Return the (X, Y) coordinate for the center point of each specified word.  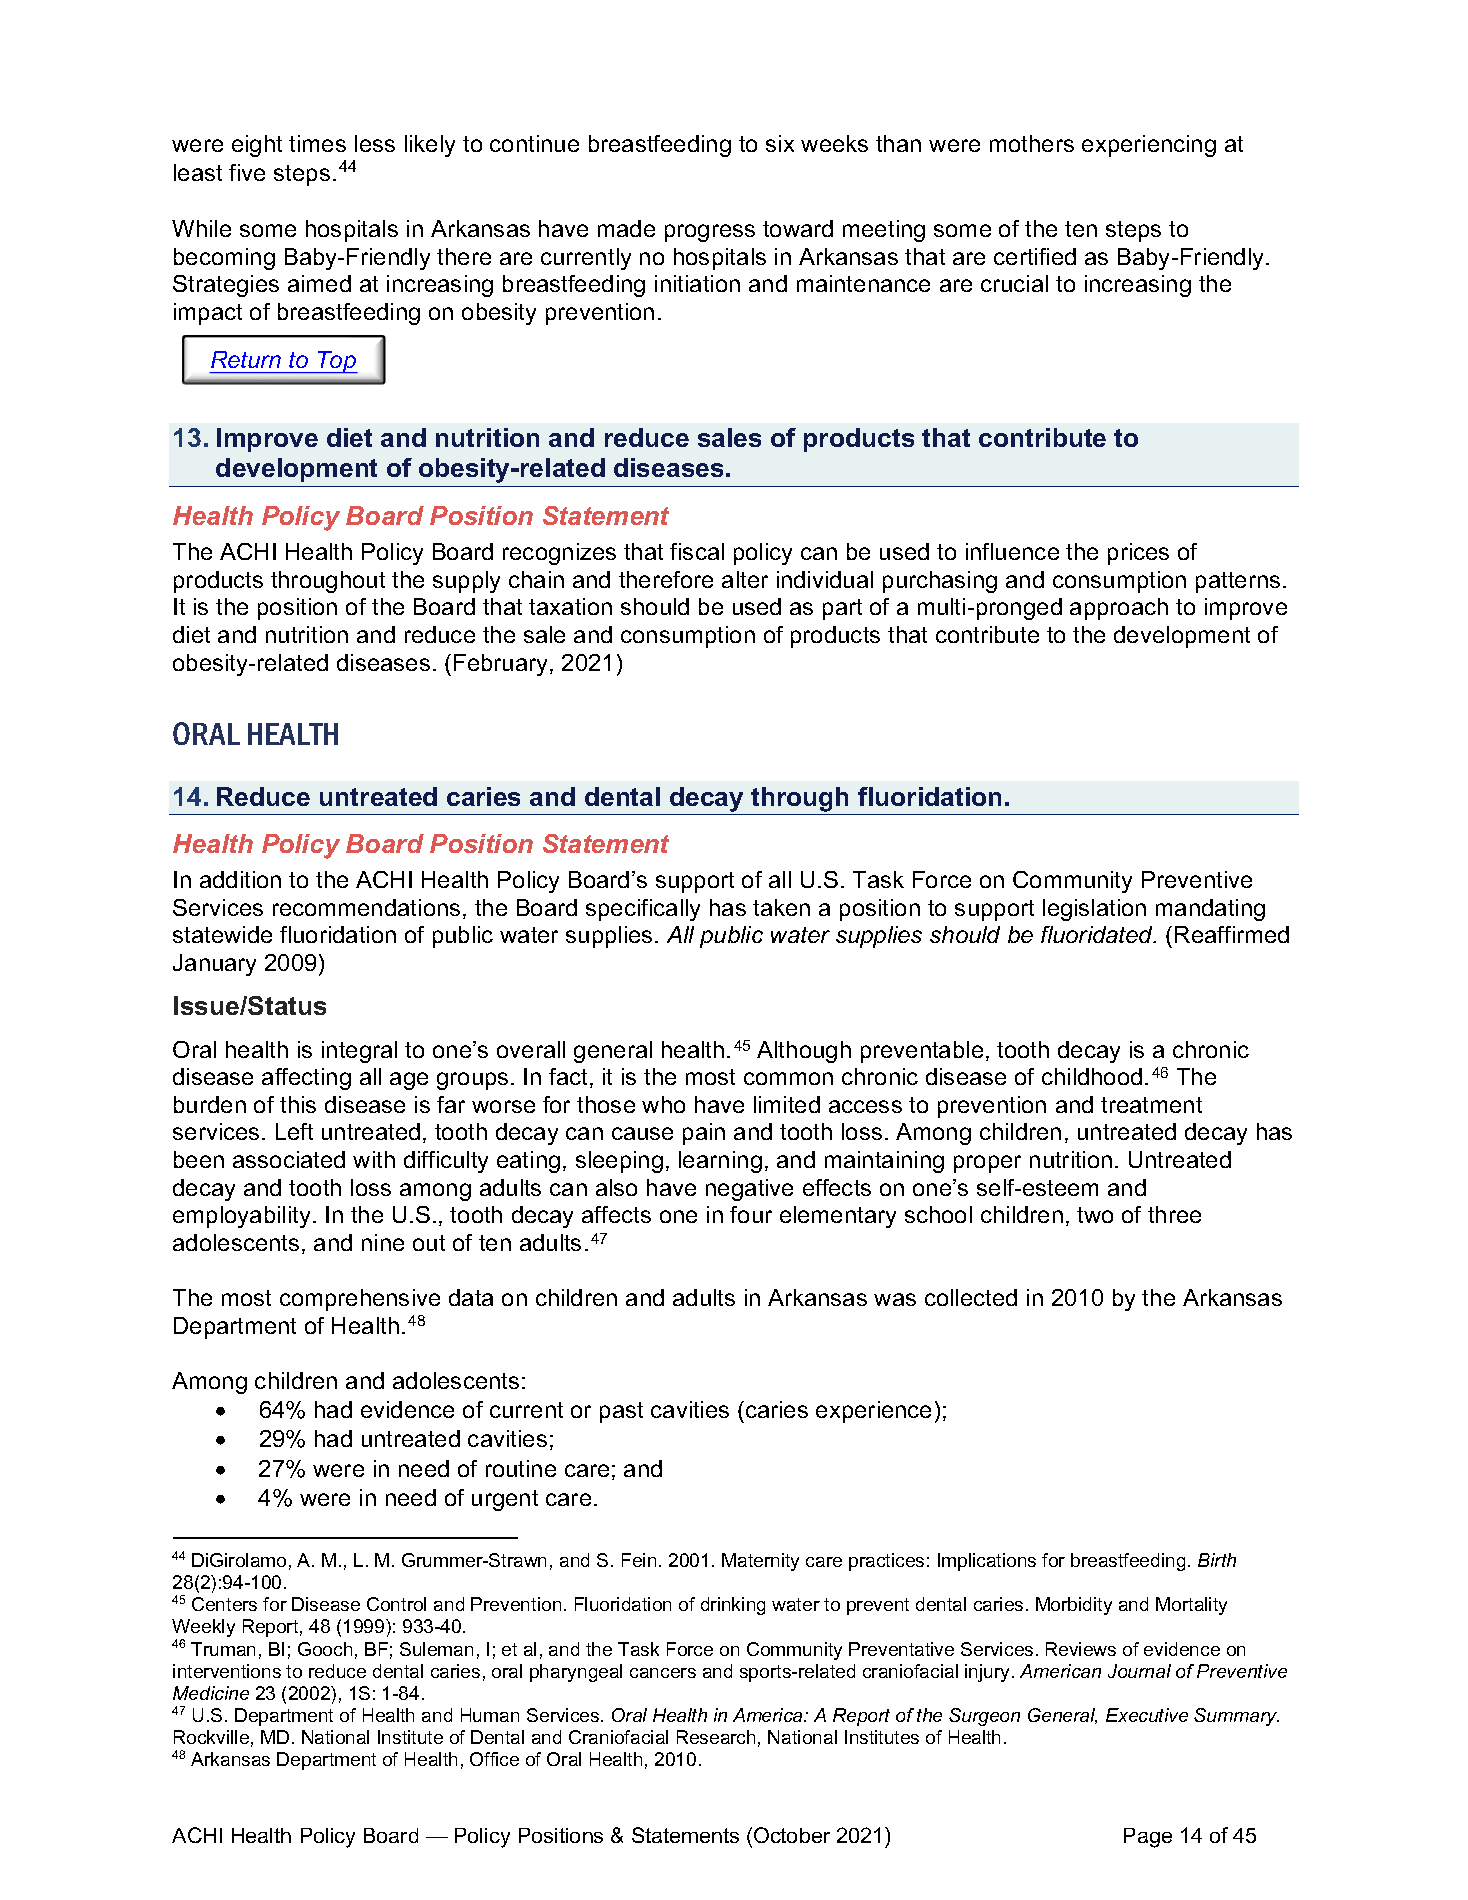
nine (383, 1242)
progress (710, 233)
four (751, 1214)
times (317, 143)
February (502, 665)
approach (1119, 609)
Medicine (211, 1693)
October (792, 1835)
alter (745, 579)
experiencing (1149, 146)
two (1095, 1215)
